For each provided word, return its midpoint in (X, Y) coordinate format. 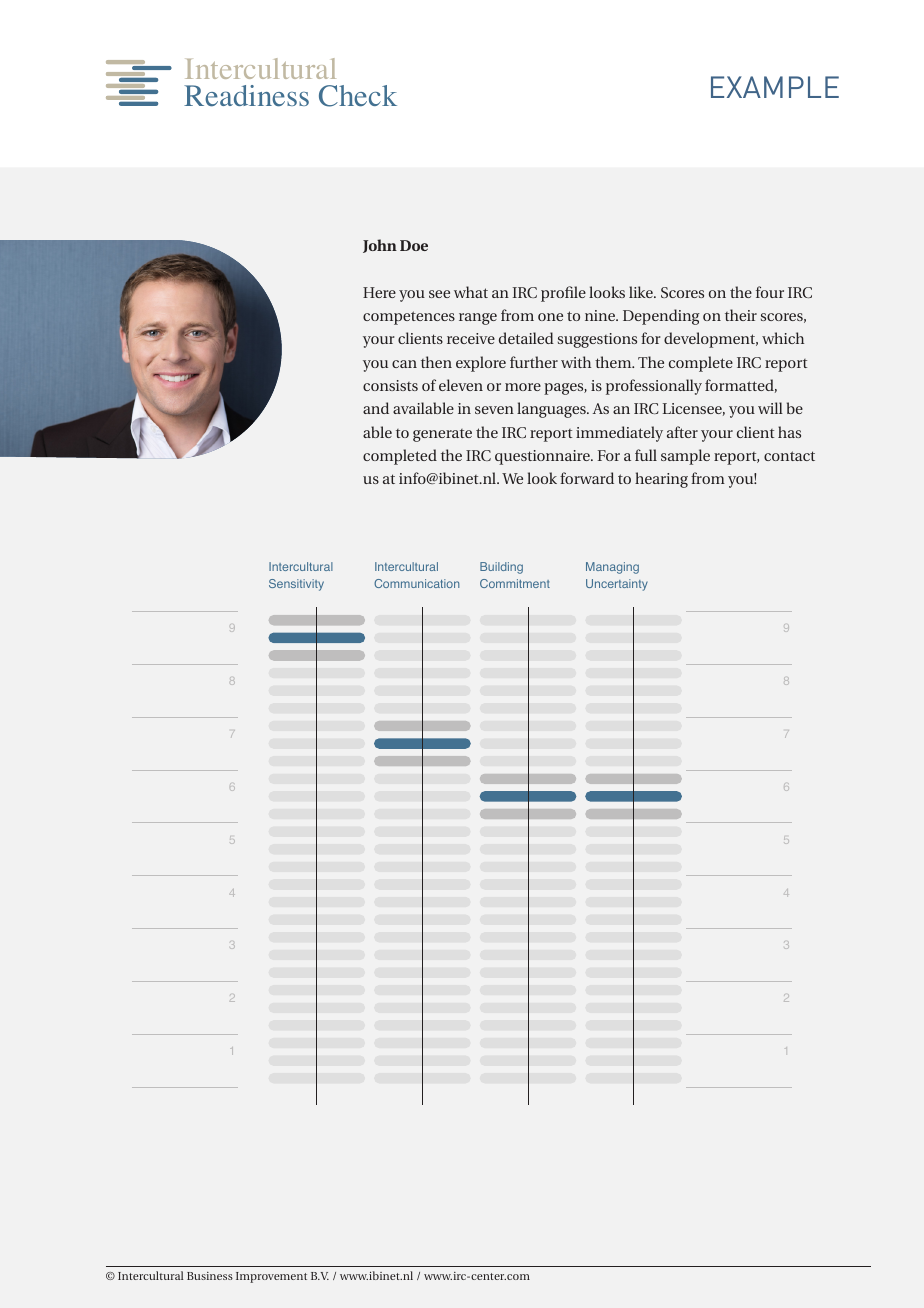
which (783, 338)
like (642, 292)
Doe (414, 245)
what (471, 292)
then (436, 362)
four (770, 292)
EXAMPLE (775, 87)
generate (442, 435)
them (614, 362)
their (741, 315)
